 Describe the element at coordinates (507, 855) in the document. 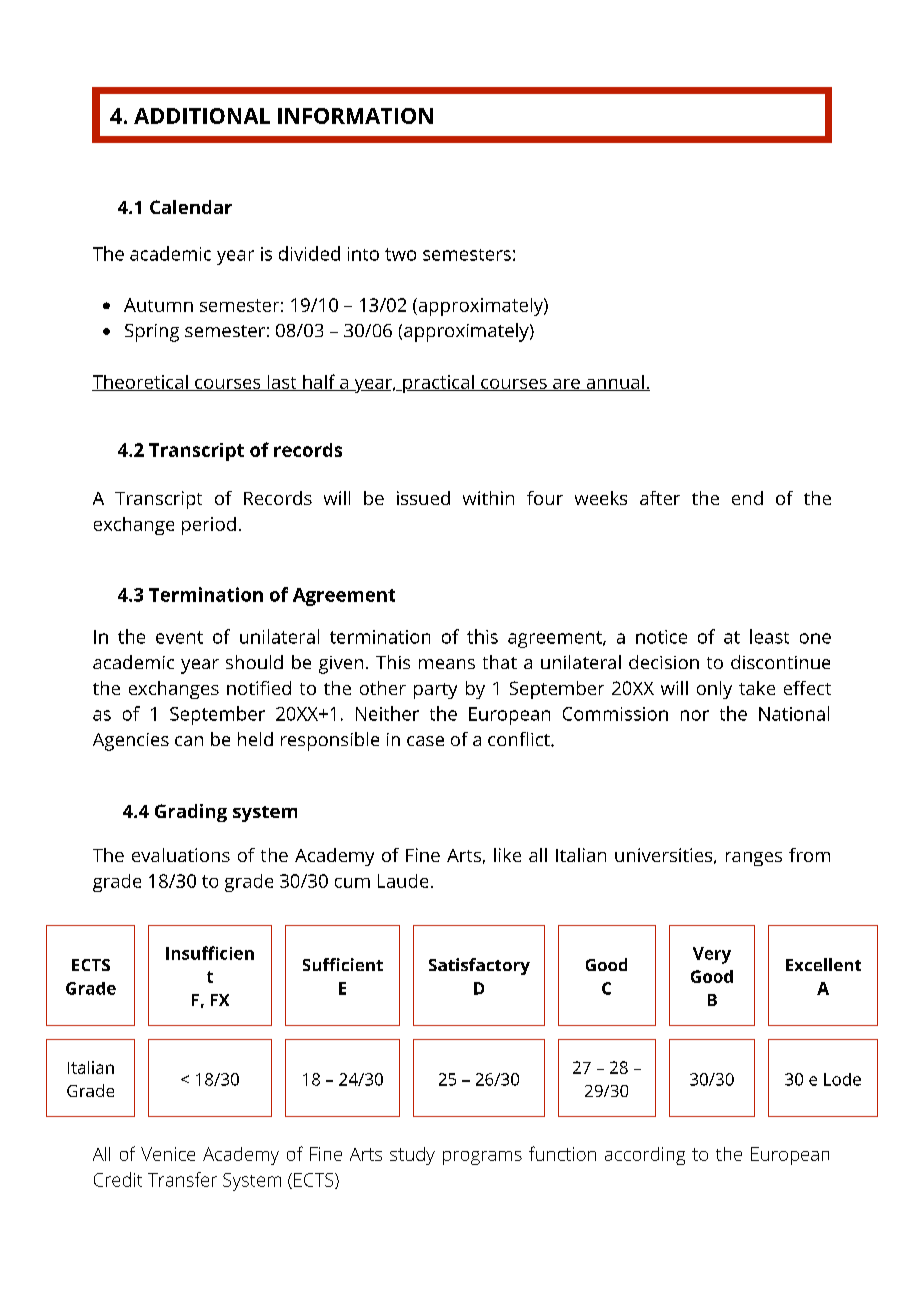

I see `like` at that location.
